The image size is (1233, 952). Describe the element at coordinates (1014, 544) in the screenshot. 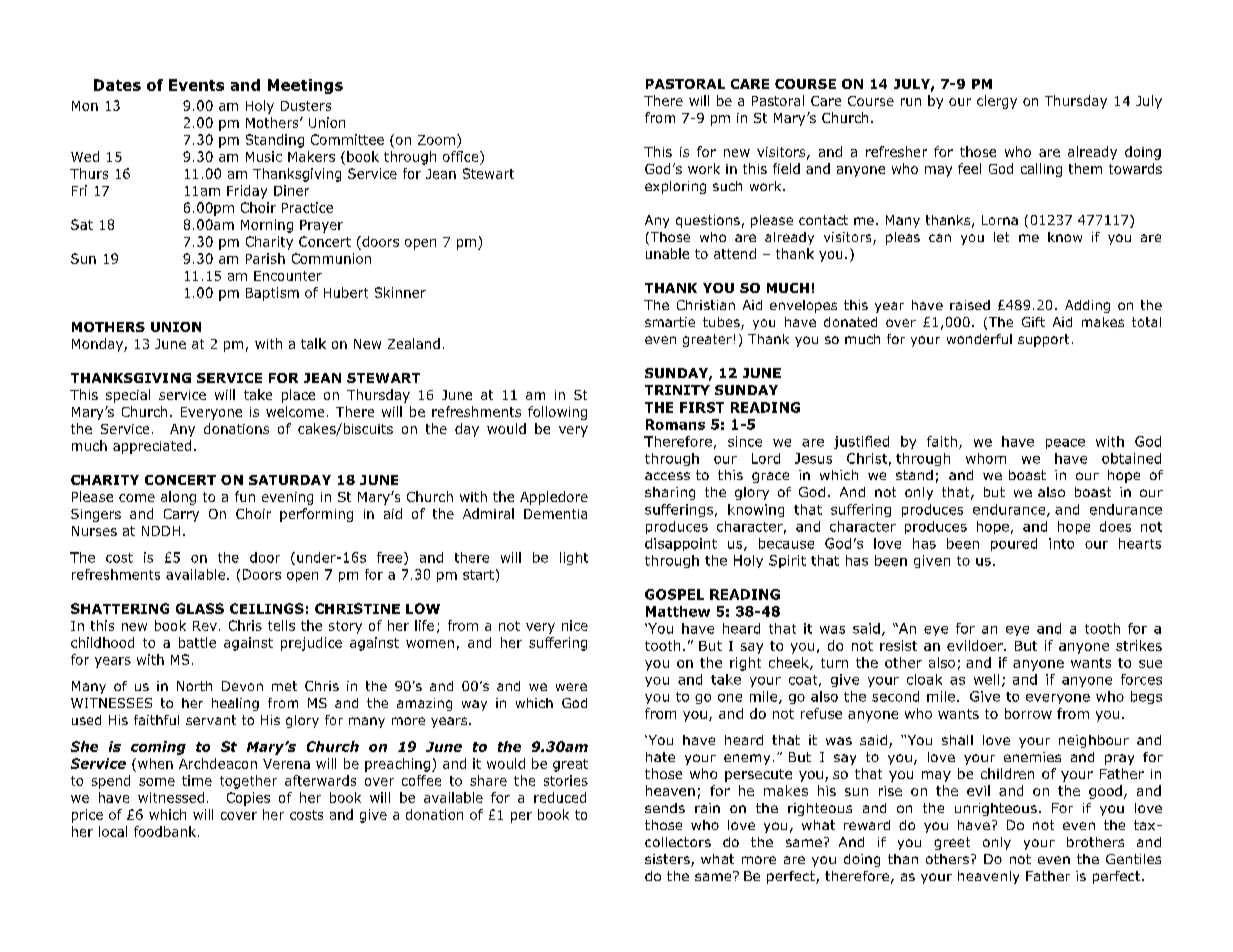

I see `poured` at that location.
